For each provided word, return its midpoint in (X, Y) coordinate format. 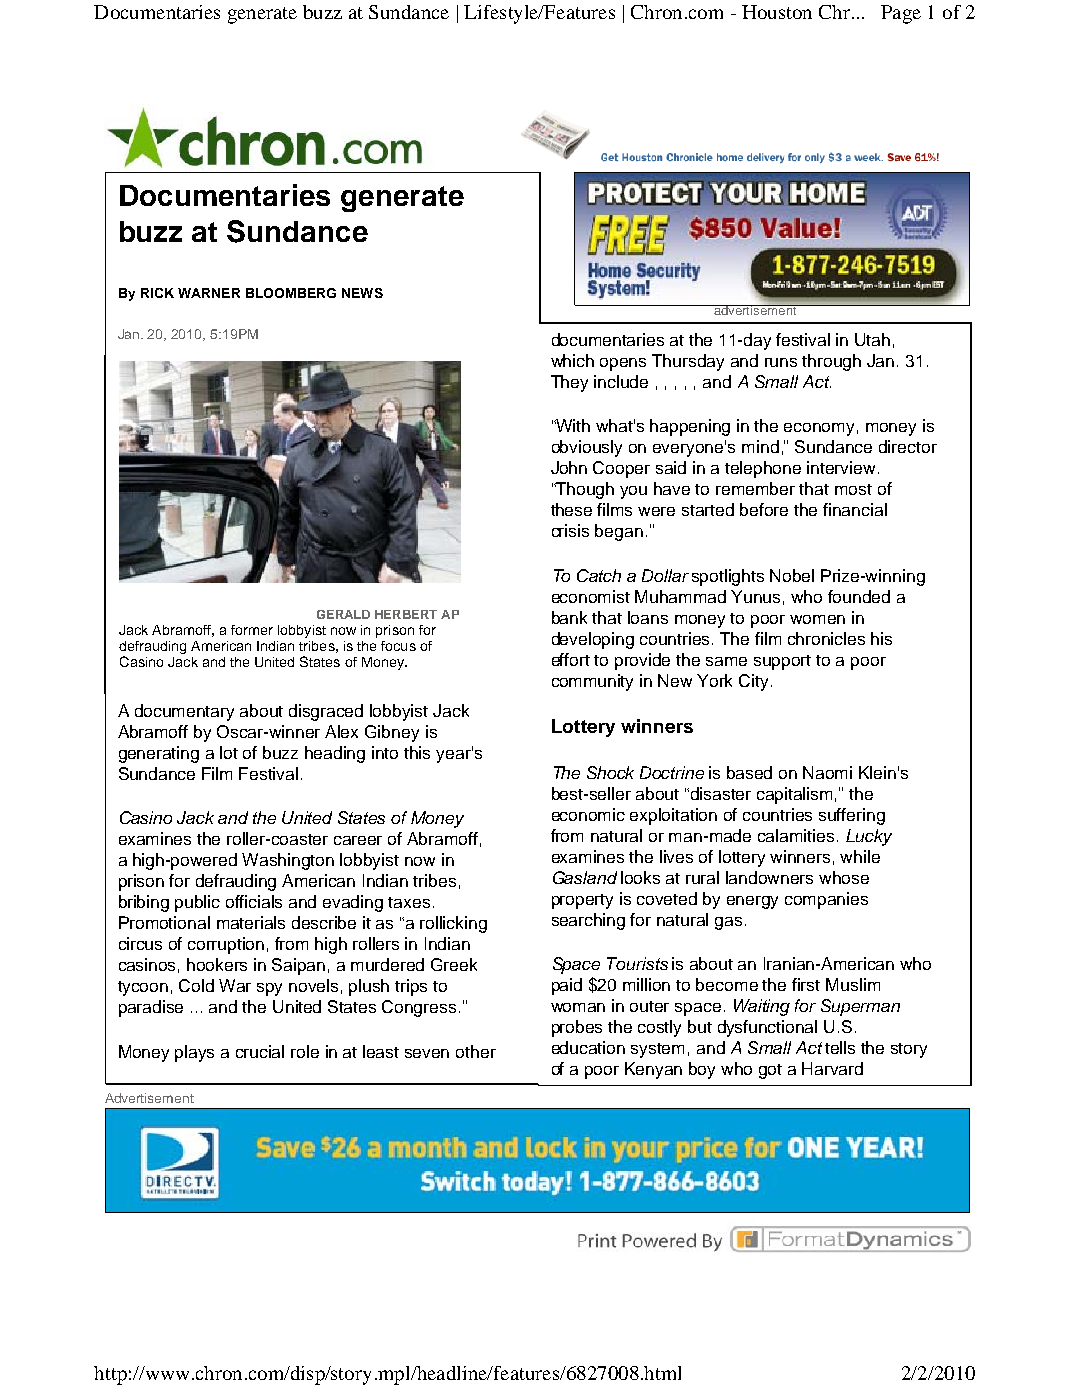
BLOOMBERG (291, 293)
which (572, 360)
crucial (260, 1051)
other (476, 1051)
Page (901, 14)
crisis (570, 530)
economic (588, 814)
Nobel (792, 575)
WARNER (209, 293)
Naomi (827, 772)
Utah (872, 339)
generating (159, 754)
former (252, 630)
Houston (777, 12)
